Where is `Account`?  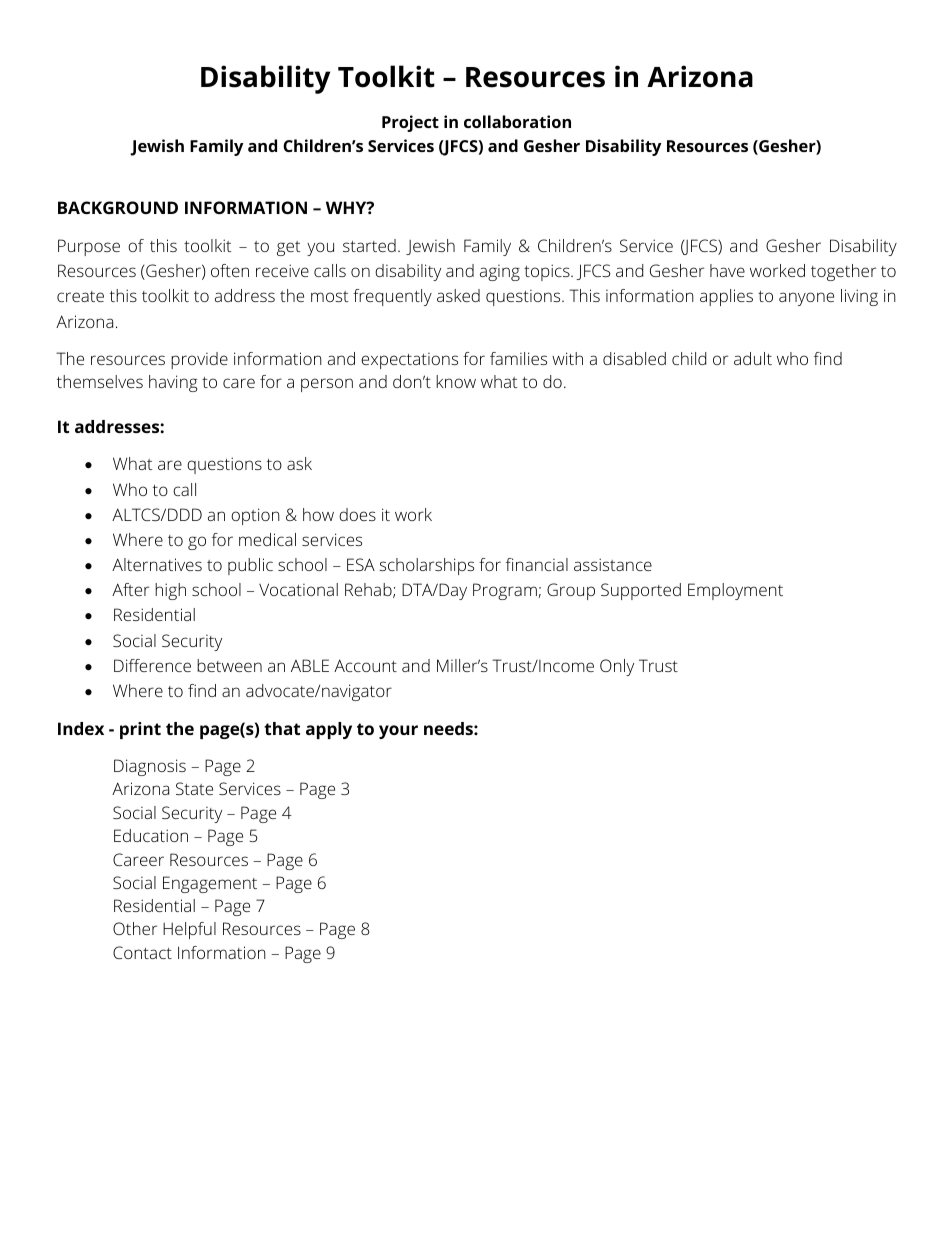 Account is located at coordinates (365, 665).
